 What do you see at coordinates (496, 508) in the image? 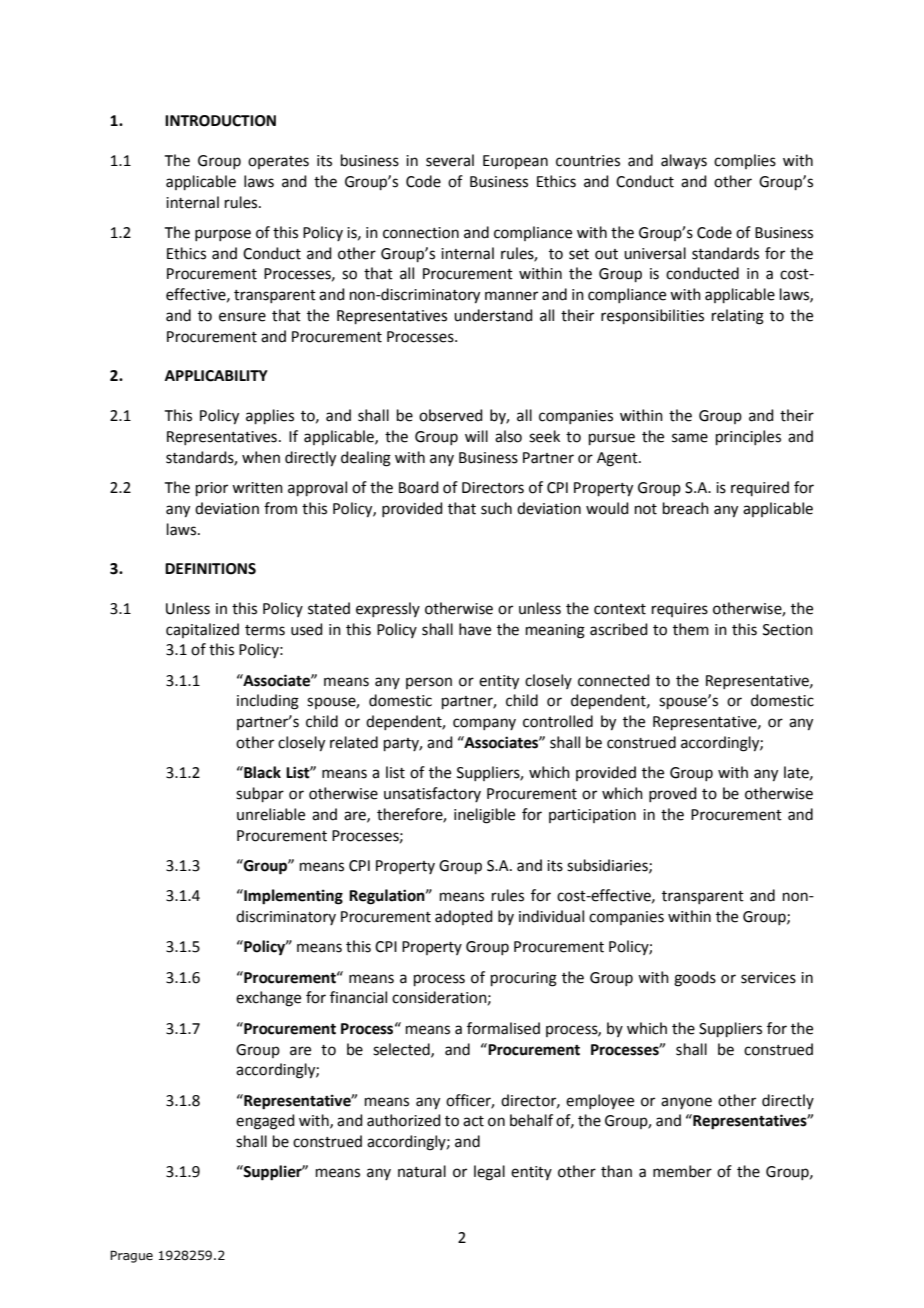
I see `such` at bounding box center [496, 508].
